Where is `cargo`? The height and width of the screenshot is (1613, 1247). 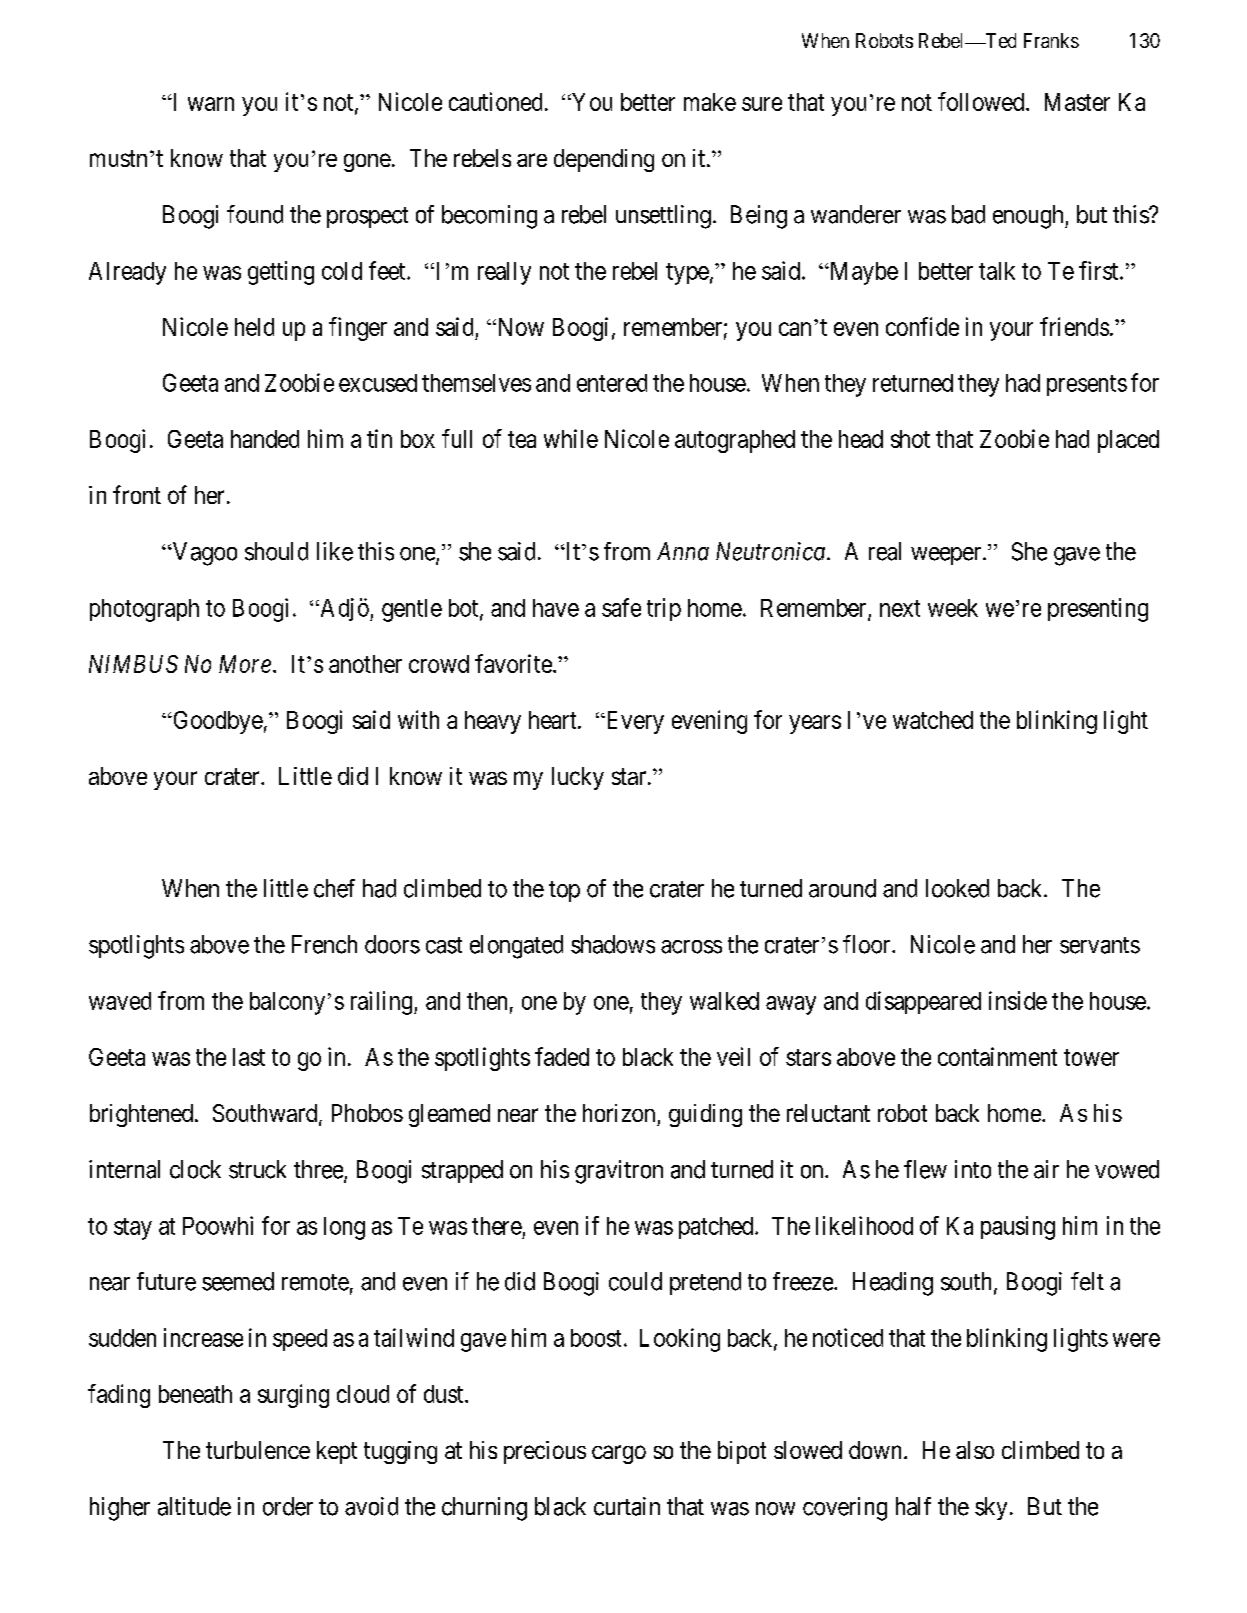 cargo is located at coordinates (619, 1454).
